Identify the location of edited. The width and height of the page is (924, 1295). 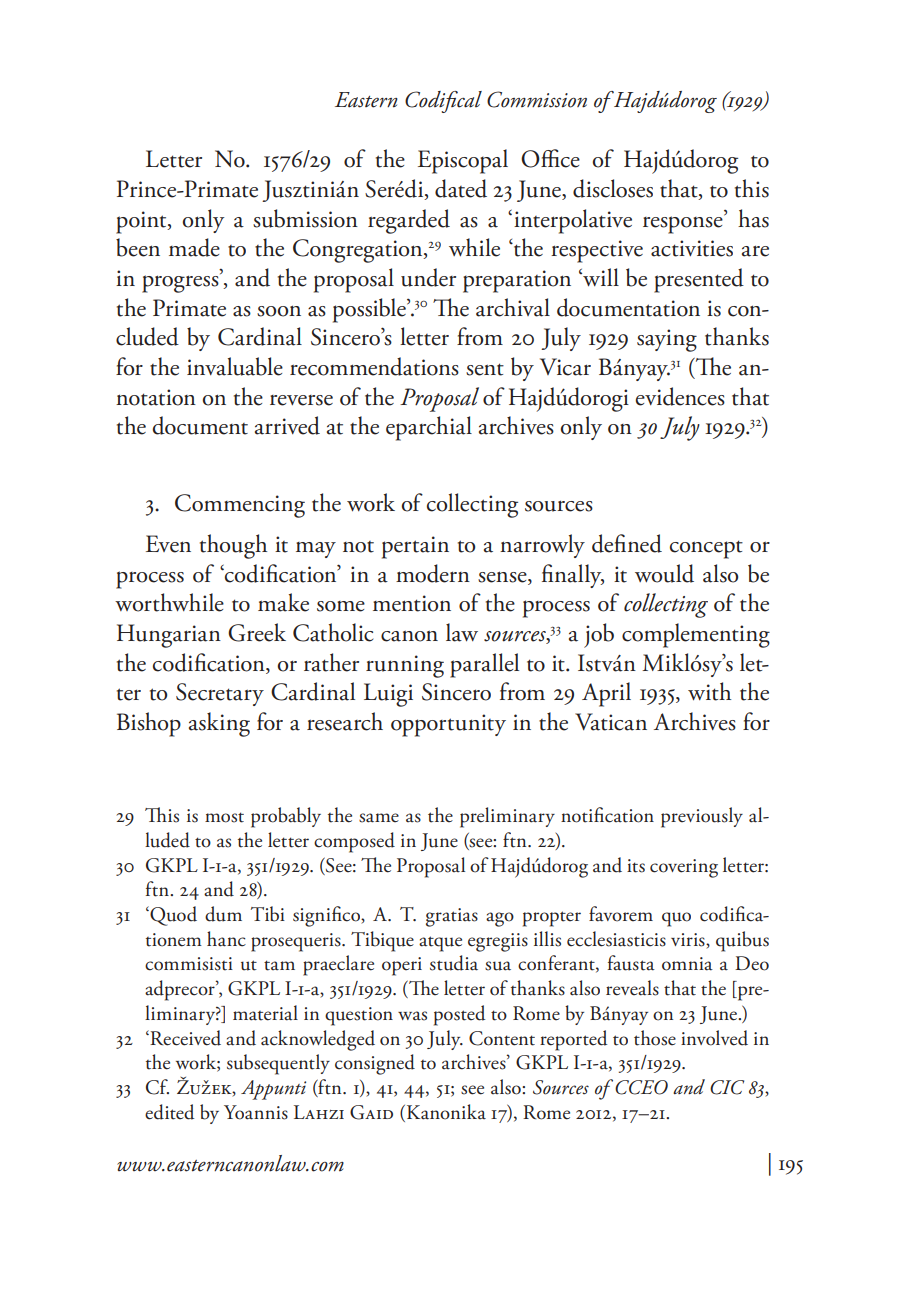
(169, 1112).
